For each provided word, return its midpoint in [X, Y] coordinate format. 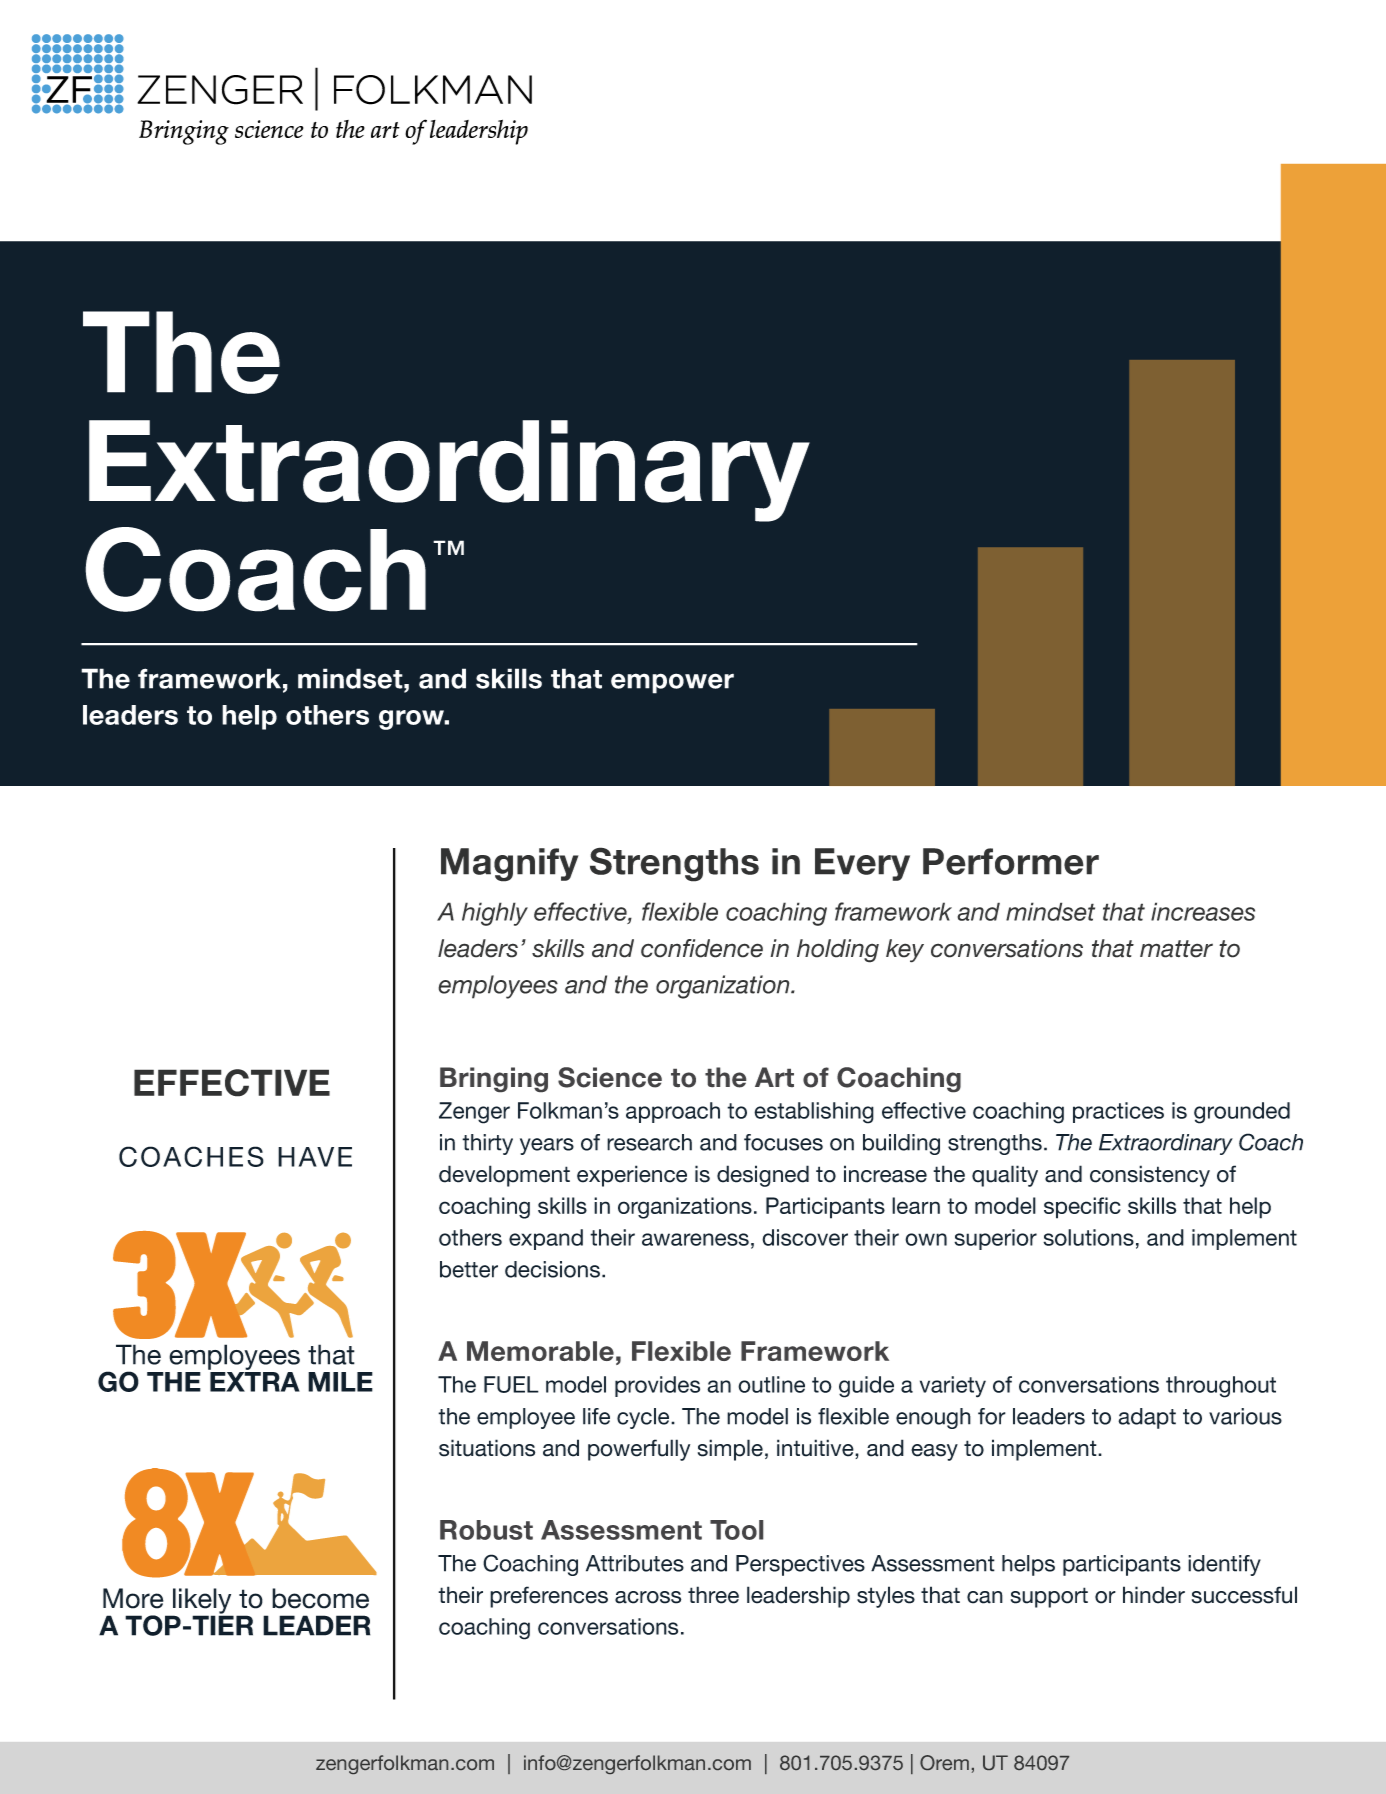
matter [1176, 949]
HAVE [315, 1157]
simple [730, 1450]
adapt [1147, 1418]
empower [672, 683]
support [1049, 1597]
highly [495, 914]
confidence [702, 948]
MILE [340, 1382]
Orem [944, 1762]
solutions [1088, 1237]
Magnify [510, 865]
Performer [1011, 861]
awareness [695, 1239]
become [320, 1598]
